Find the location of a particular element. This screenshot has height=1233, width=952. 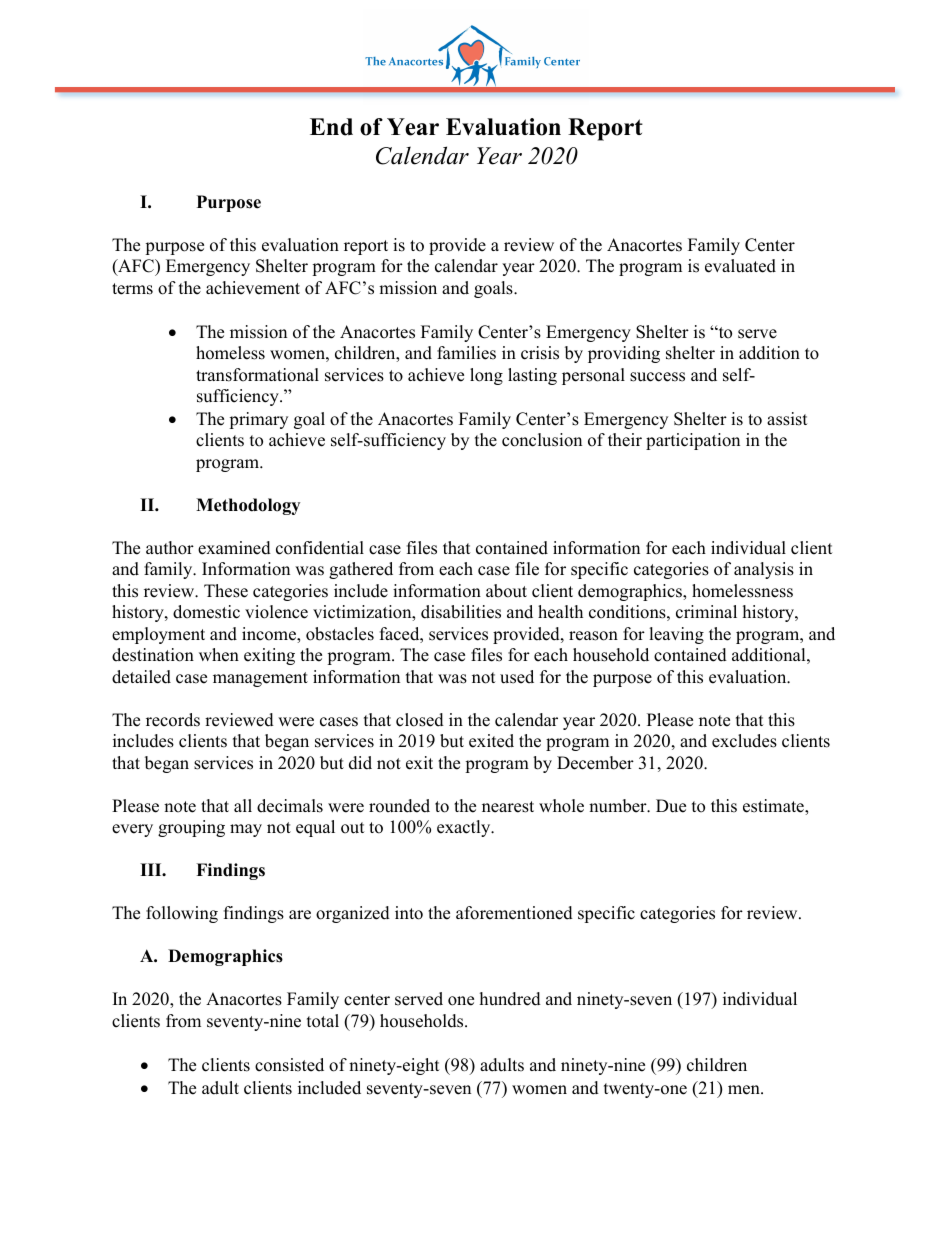

consisted is located at coordinates (289, 1065).
